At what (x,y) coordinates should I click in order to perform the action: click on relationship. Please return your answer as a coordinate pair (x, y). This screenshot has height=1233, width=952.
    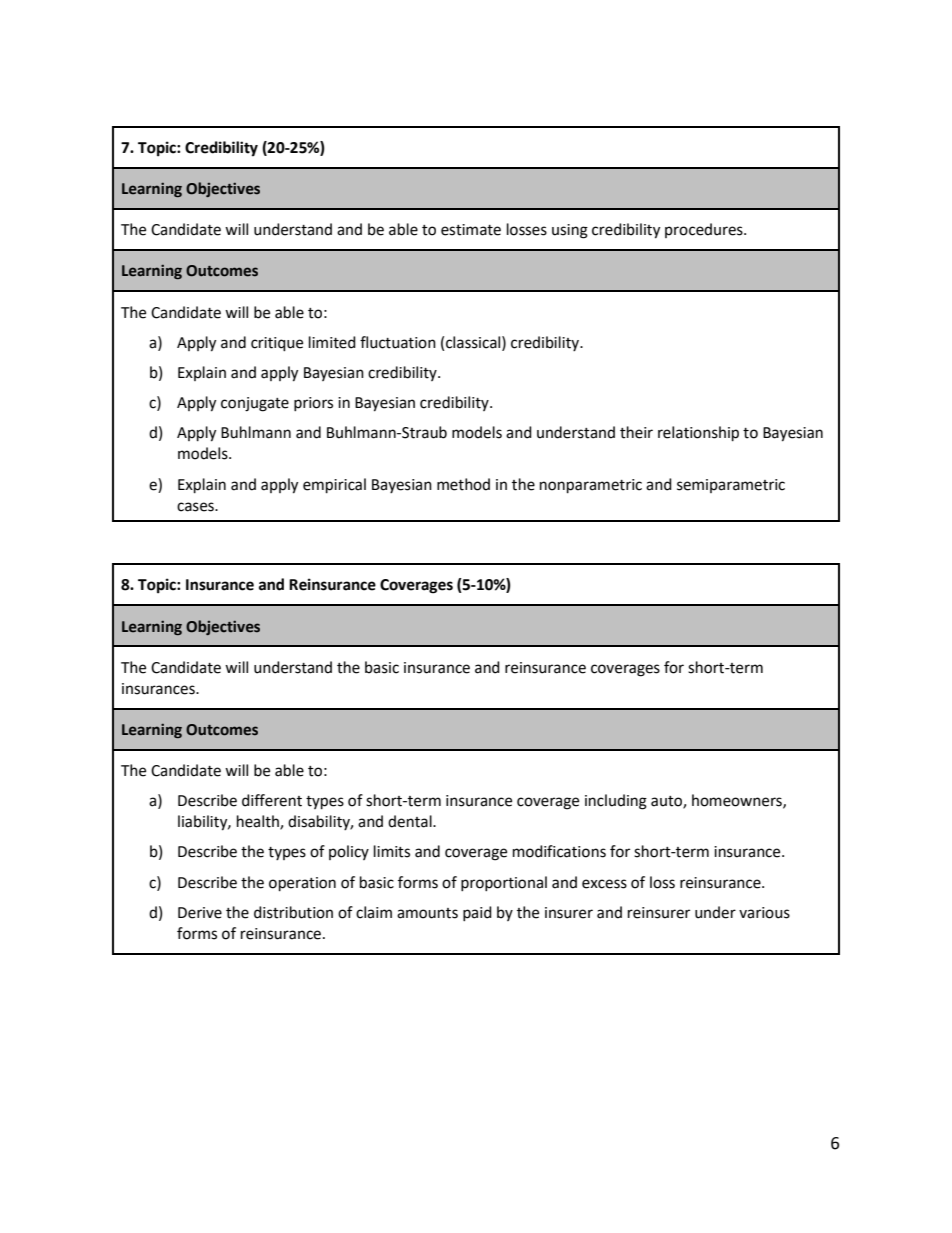
    Looking at the image, I should click on (698, 434).
